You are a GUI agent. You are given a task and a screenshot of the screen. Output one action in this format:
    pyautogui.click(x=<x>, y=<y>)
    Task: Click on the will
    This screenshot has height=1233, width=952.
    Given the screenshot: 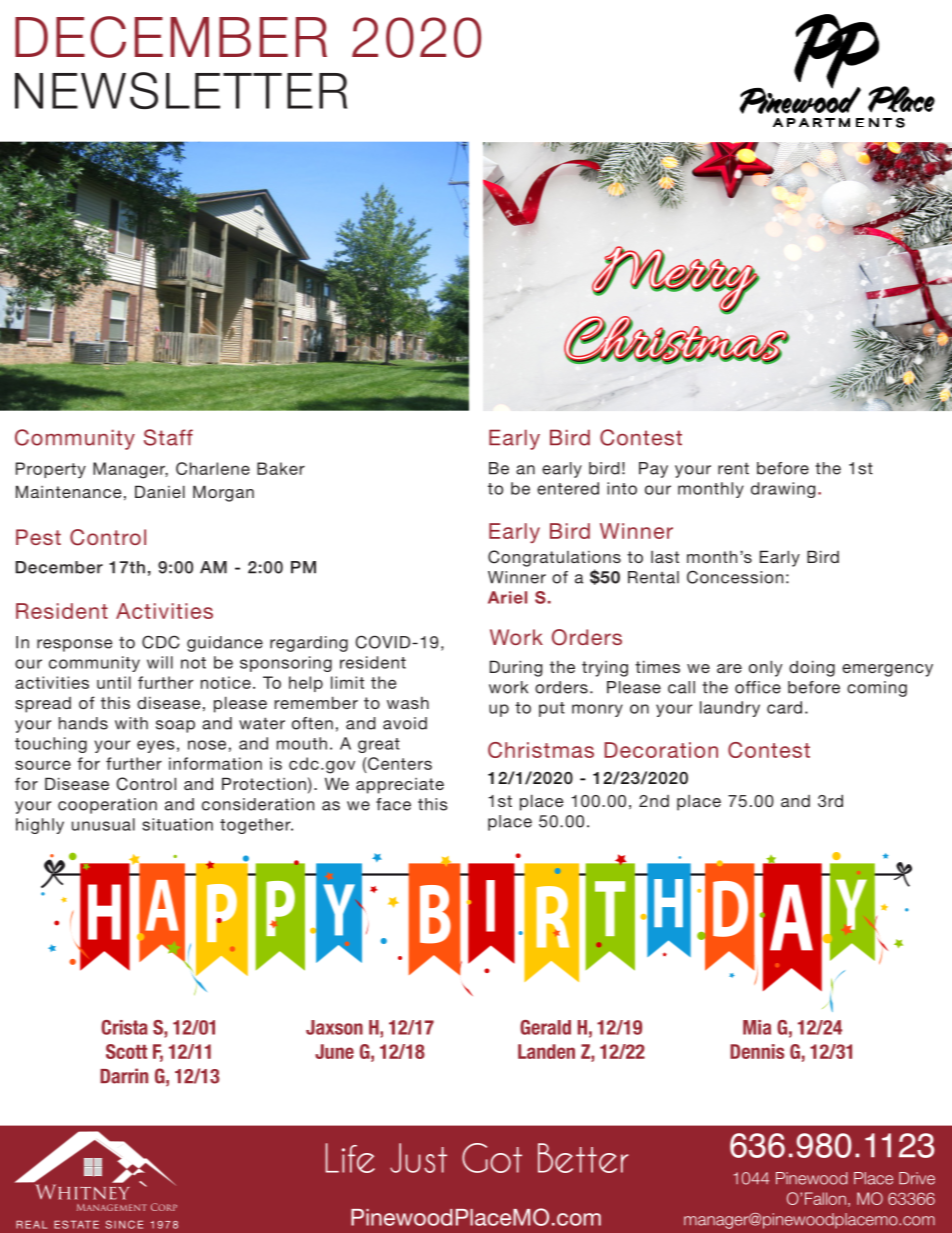 What is the action you would take?
    pyautogui.click(x=160, y=662)
